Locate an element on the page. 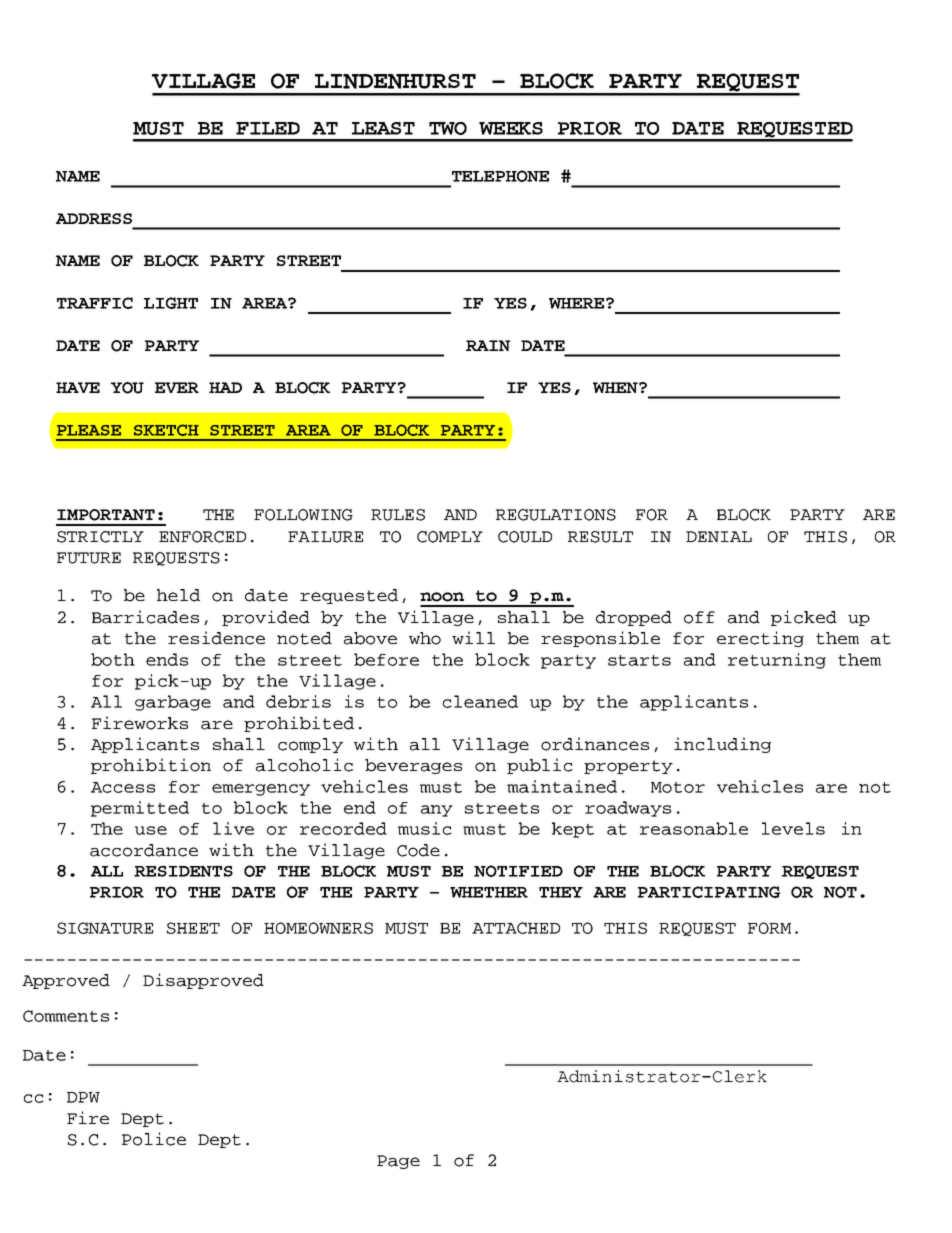 The width and height of the page is (952, 1233). TWO is located at coordinates (448, 128).
